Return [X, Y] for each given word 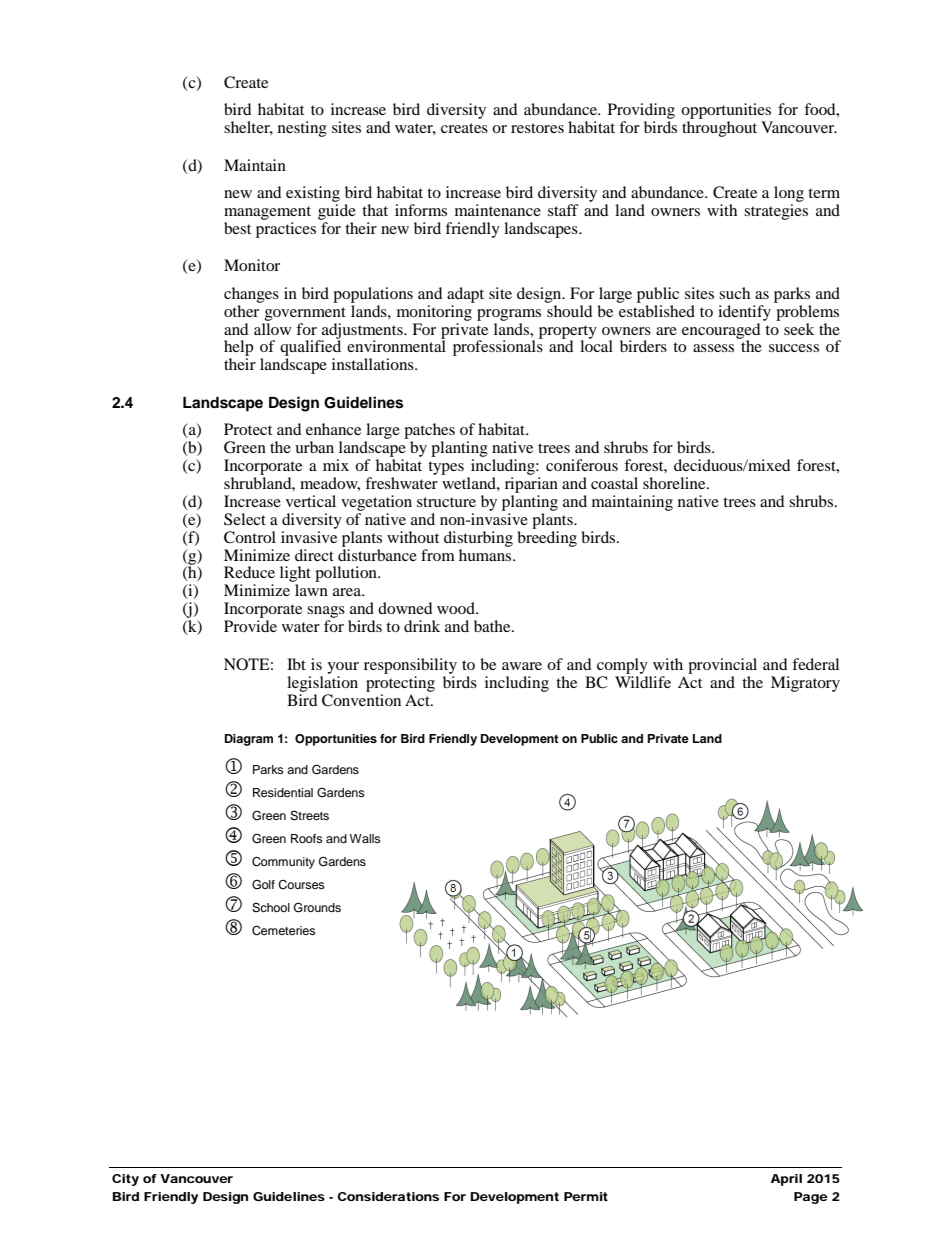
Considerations [388, 1196]
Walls [365, 838]
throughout [719, 129]
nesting [302, 129]
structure [446, 502]
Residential [283, 792]
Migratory [805, 684]
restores [537, 128]
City [125, 1180]
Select [245, 519]
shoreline [675, 483]
